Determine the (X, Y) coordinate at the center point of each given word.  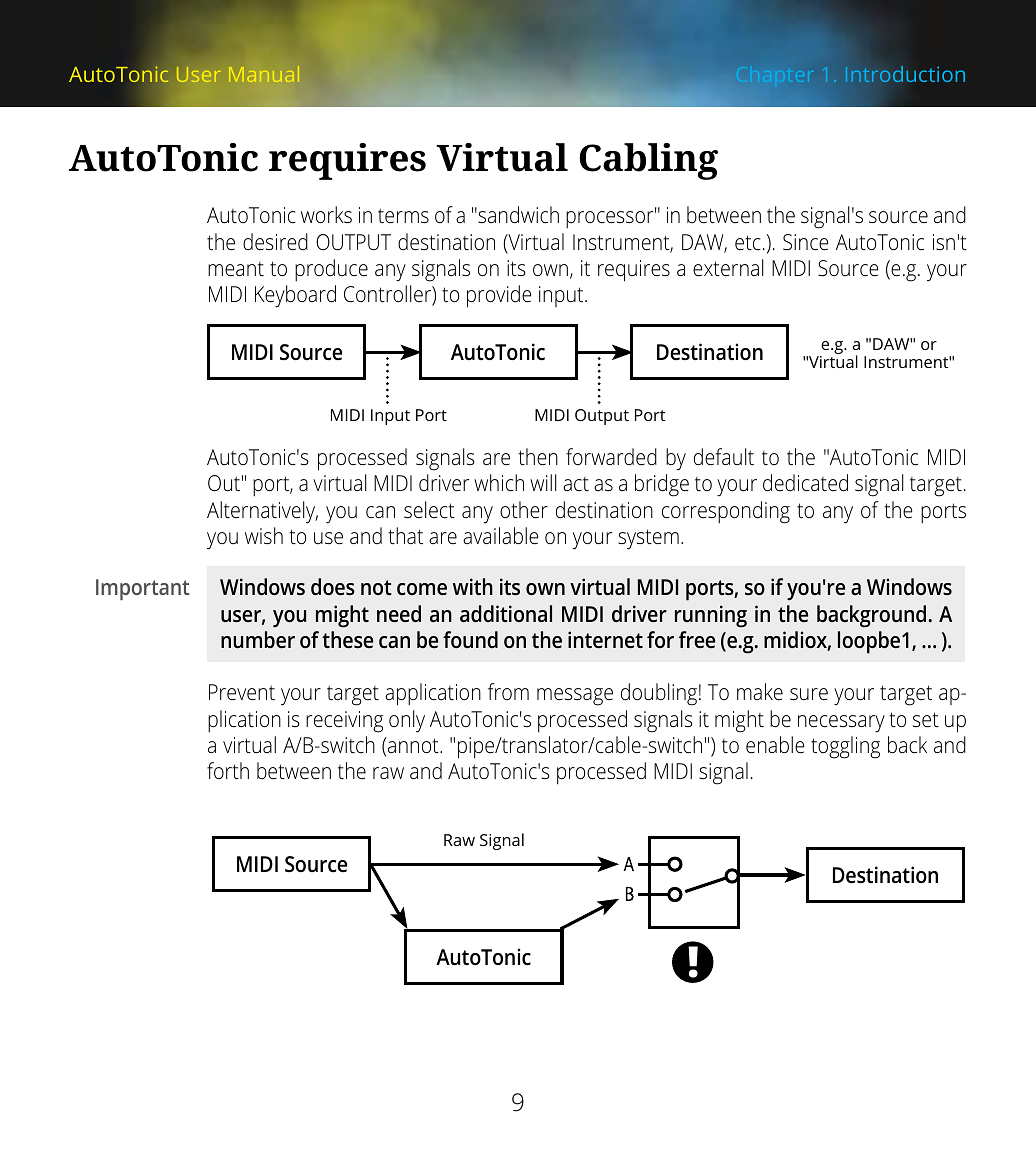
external (728, 268)
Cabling (648, 161)
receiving (344, 722)
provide (499, 296)
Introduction (905, 74)
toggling (845, 747)
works (326, 215)
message (575, 697)
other (524, 510)
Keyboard (295, 296)
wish (264, 535)
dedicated (805, 483)
